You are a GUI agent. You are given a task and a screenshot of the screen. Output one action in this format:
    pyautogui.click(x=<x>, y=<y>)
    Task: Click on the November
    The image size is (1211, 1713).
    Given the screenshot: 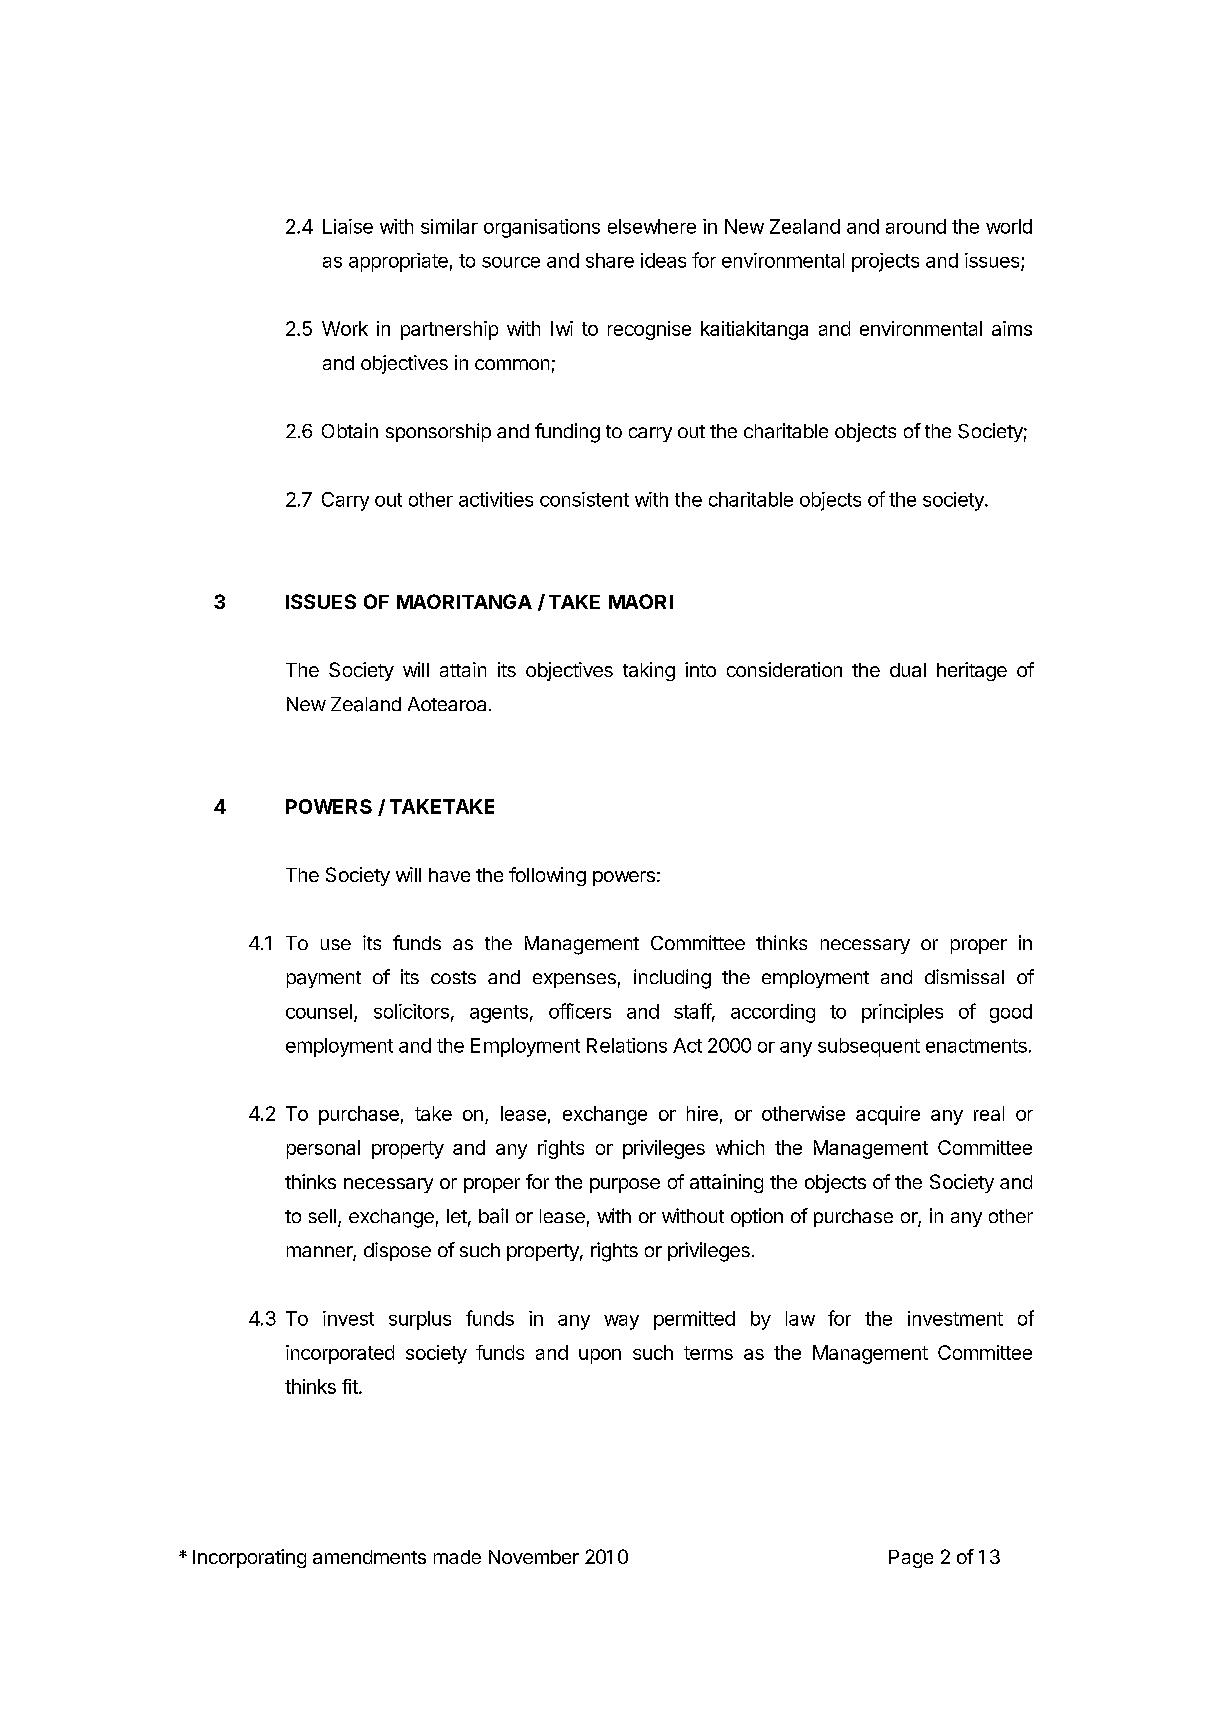 What is the action you would take?
    pyautogui.click(x=534, y=1557)
